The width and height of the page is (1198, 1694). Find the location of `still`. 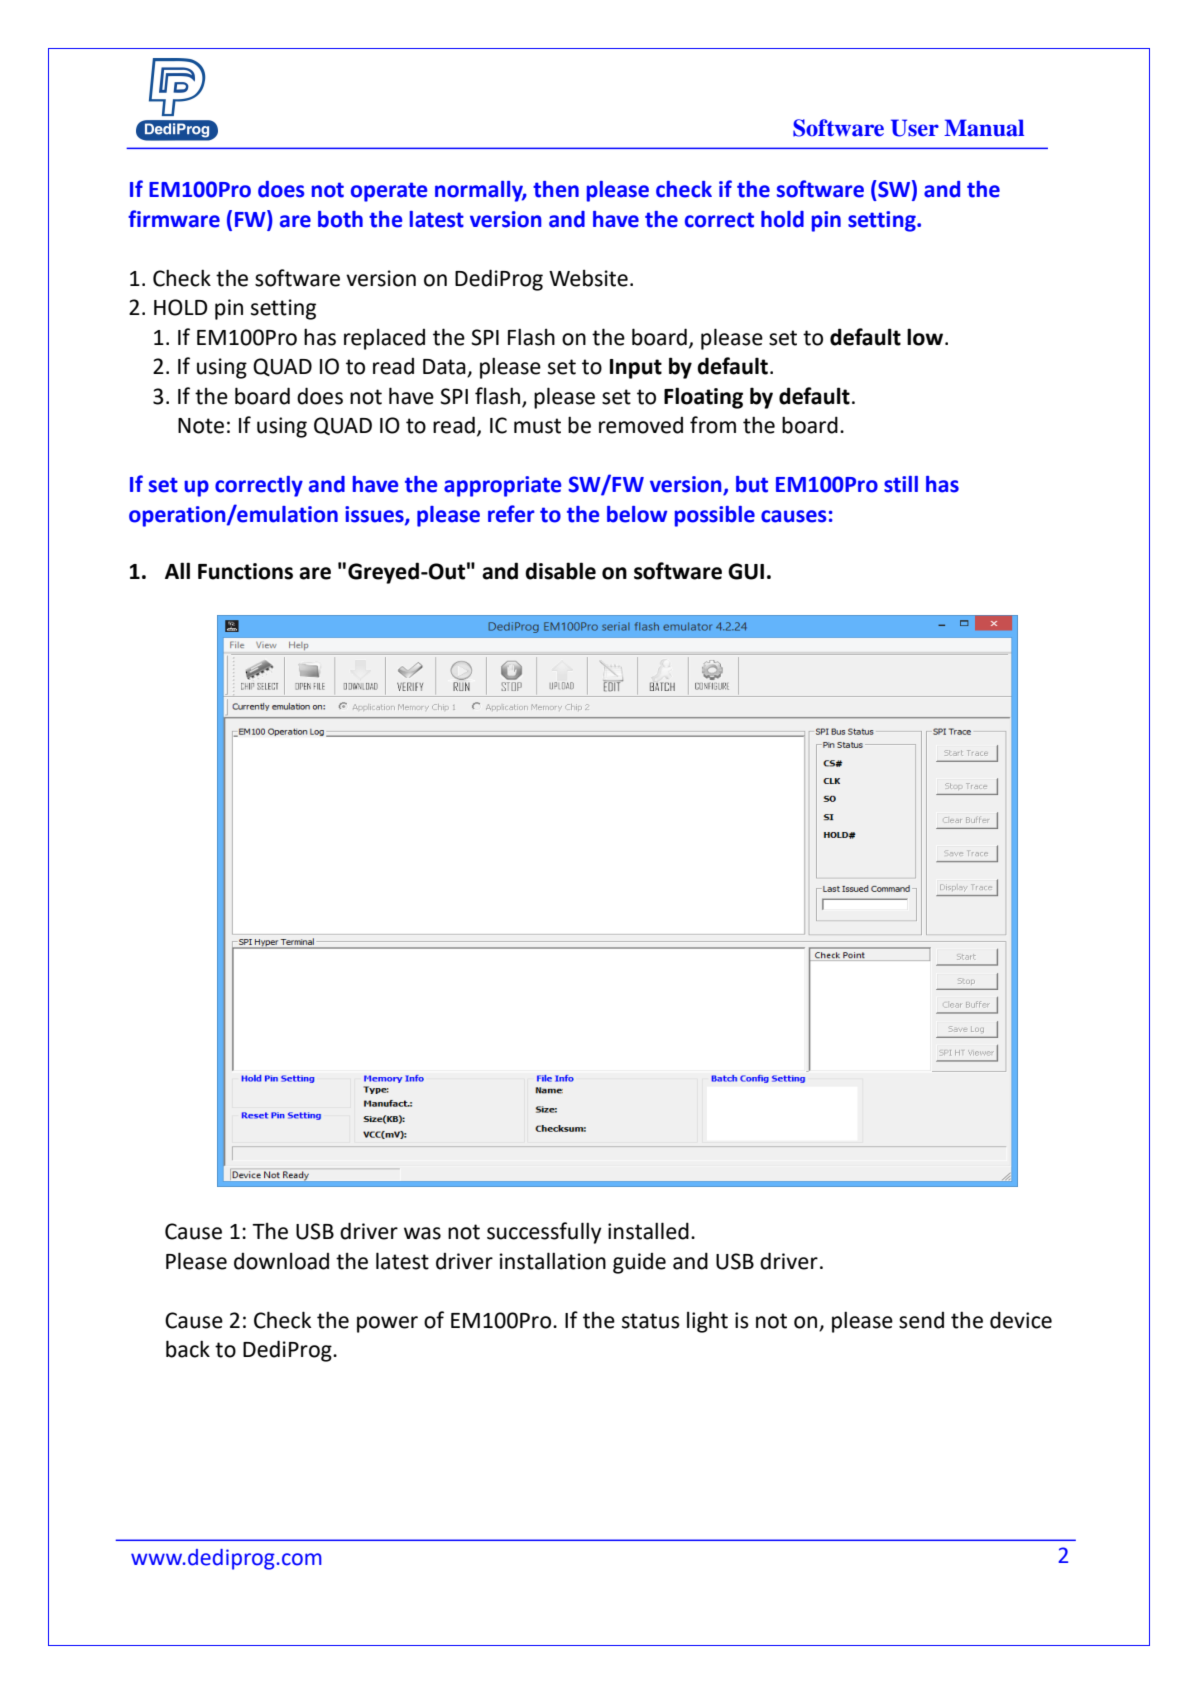

still is located at coordinates (901, 484).
